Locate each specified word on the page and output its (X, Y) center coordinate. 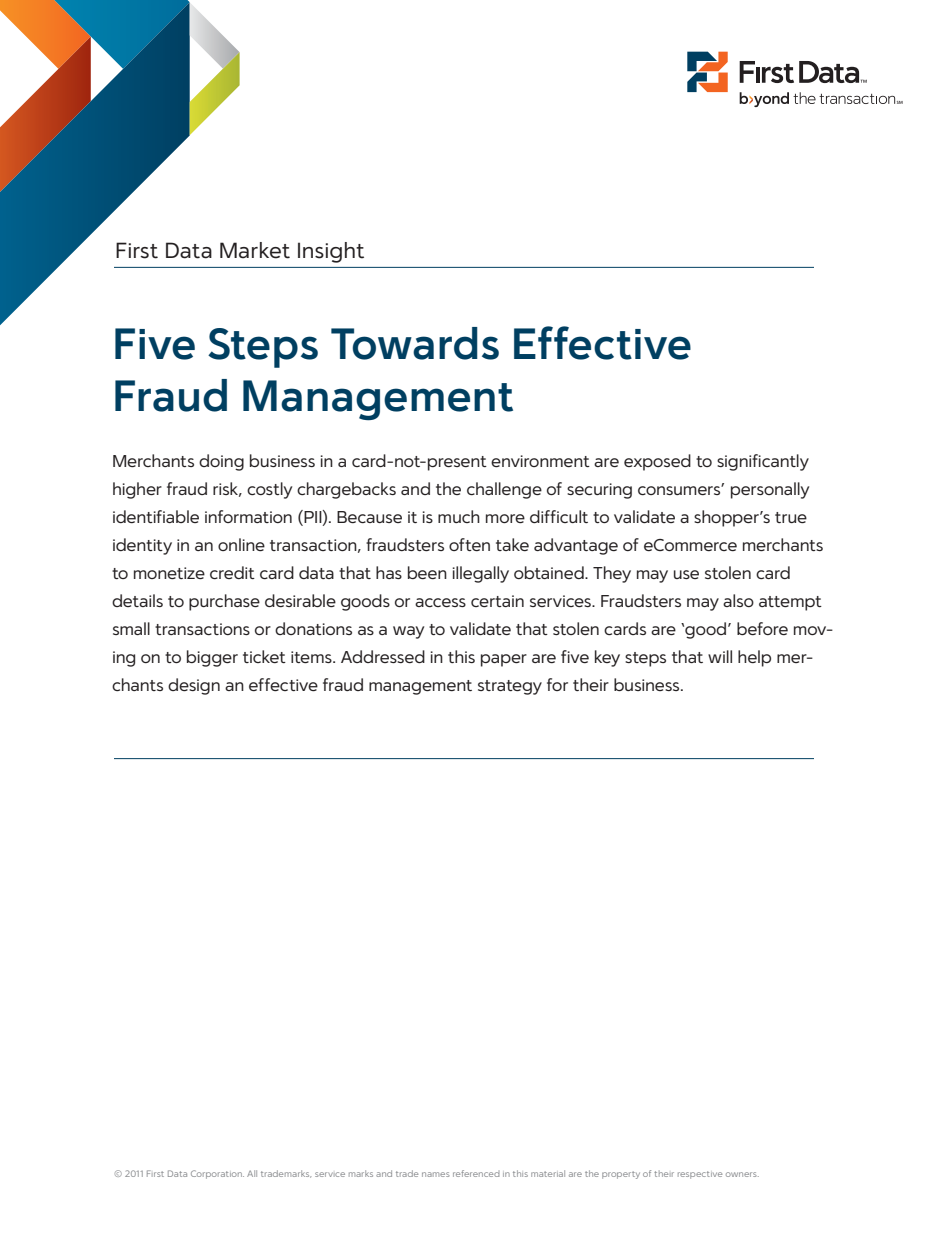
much (459, 516)
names (436, 1174)
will (720, 656)
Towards (415, 343)
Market (255, 250)
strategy (510, 687)
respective (700, 1175)
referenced (476, 1173)
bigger (212, 658)
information (248, 516)
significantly (763, 462)
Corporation (217, 1174)
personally (770, 490)
